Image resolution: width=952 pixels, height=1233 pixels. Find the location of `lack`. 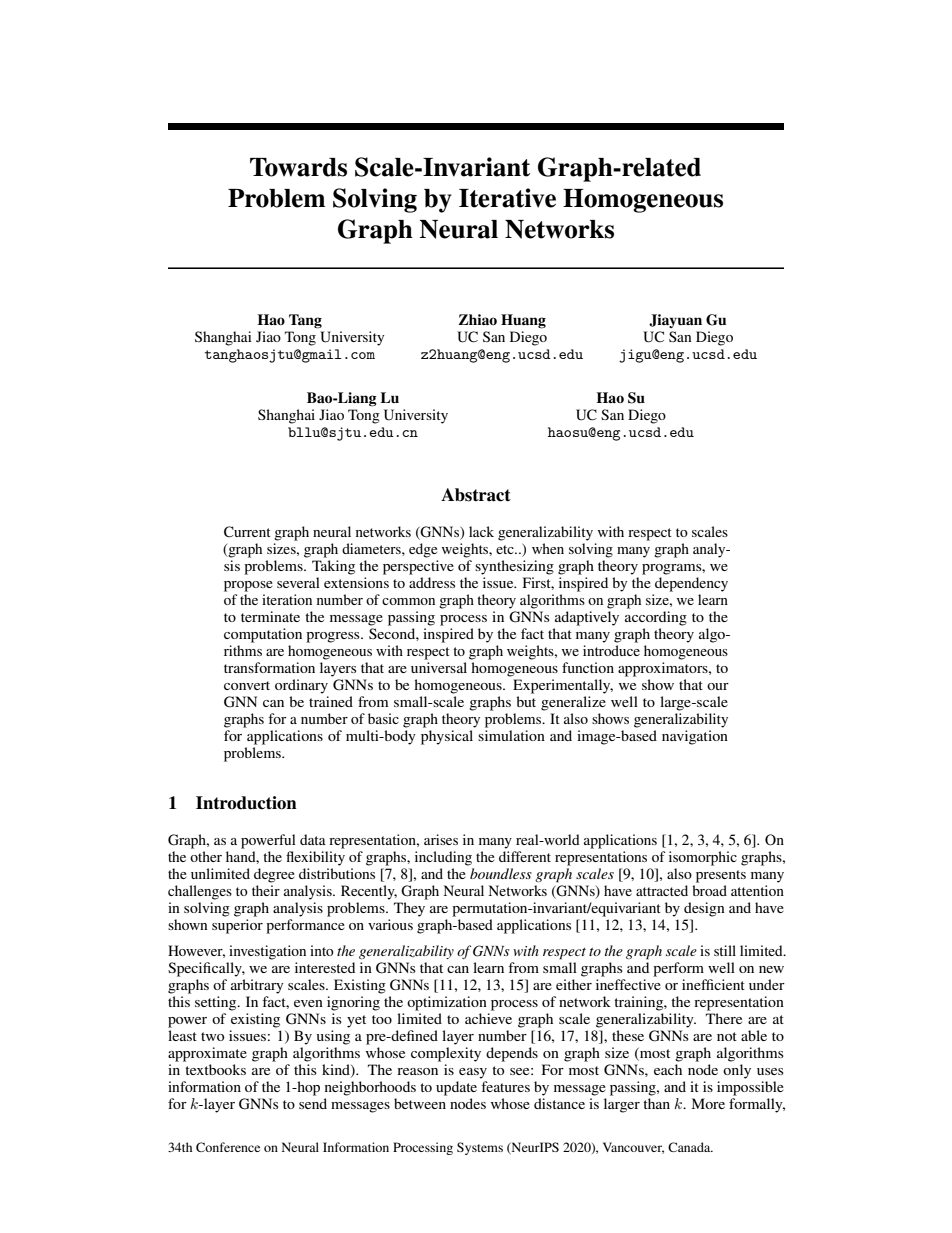

lack is located at coordinates (481, 531).
